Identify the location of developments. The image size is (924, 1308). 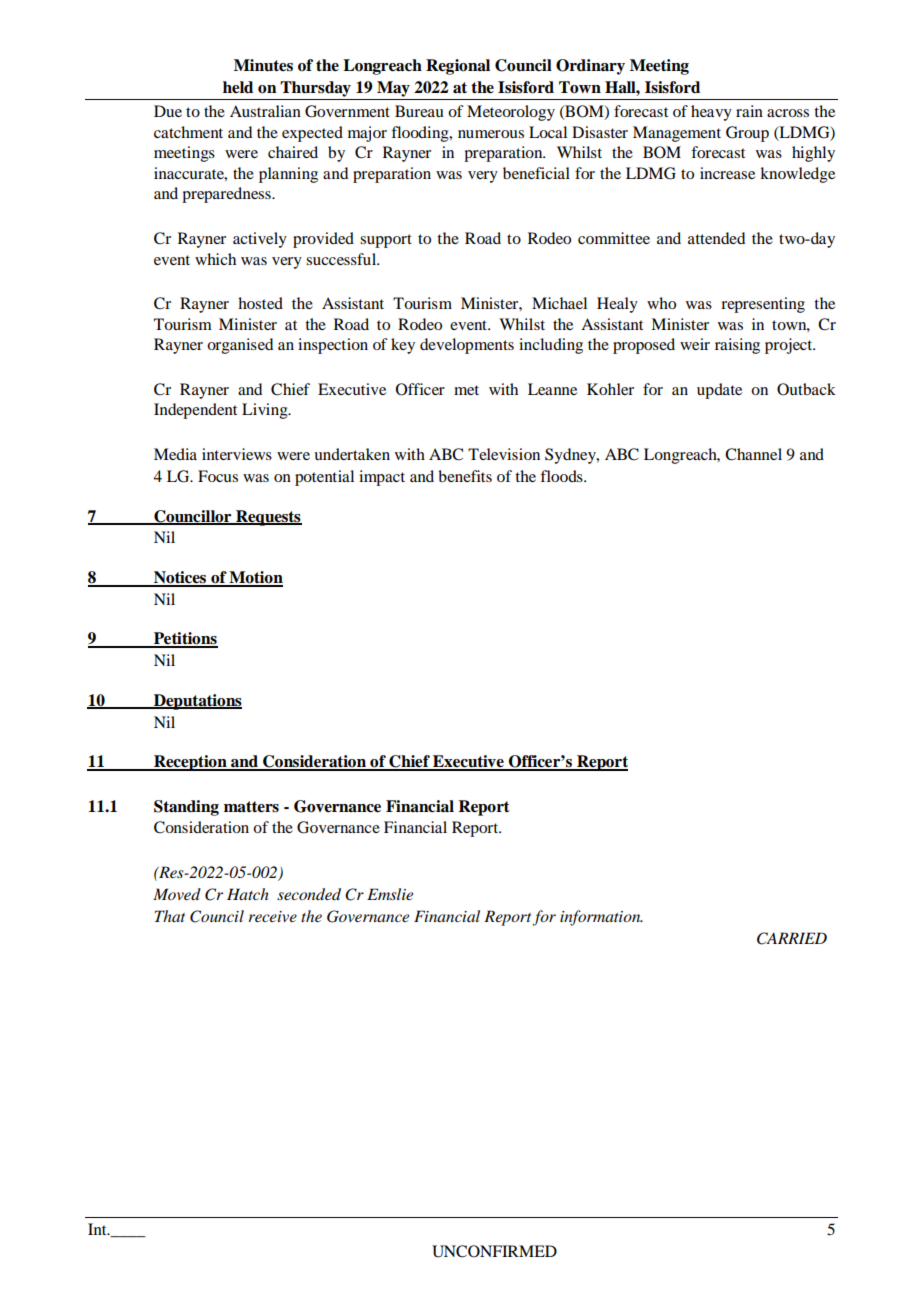
(467, 346).
